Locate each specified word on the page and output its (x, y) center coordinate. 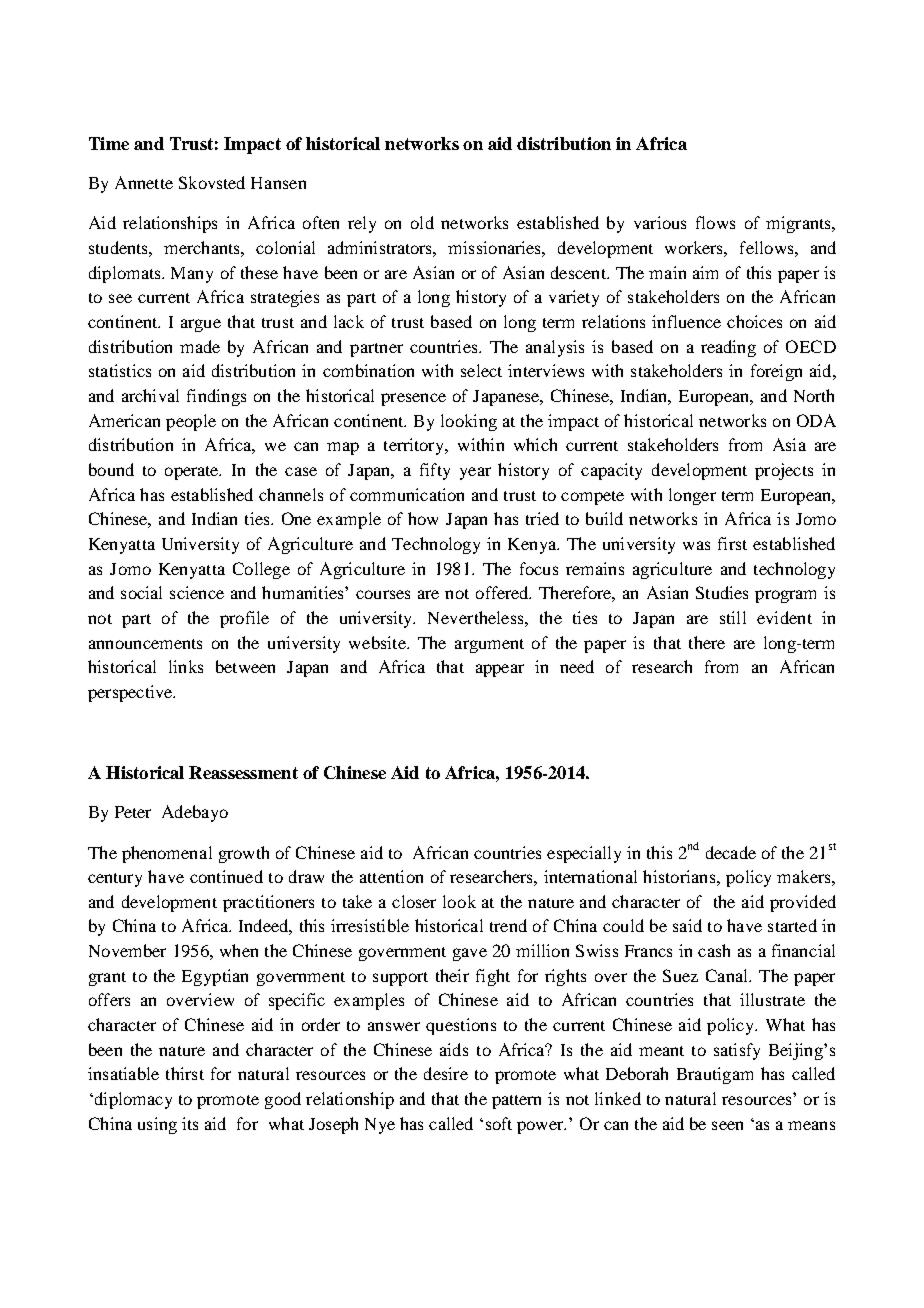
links (186, 666)
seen (727, 1125)
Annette (144, 182)
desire (446, 1073)
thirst (185, 1073)
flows (715, 222)
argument (489, 646)
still (733, 617)
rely (362, 224)
